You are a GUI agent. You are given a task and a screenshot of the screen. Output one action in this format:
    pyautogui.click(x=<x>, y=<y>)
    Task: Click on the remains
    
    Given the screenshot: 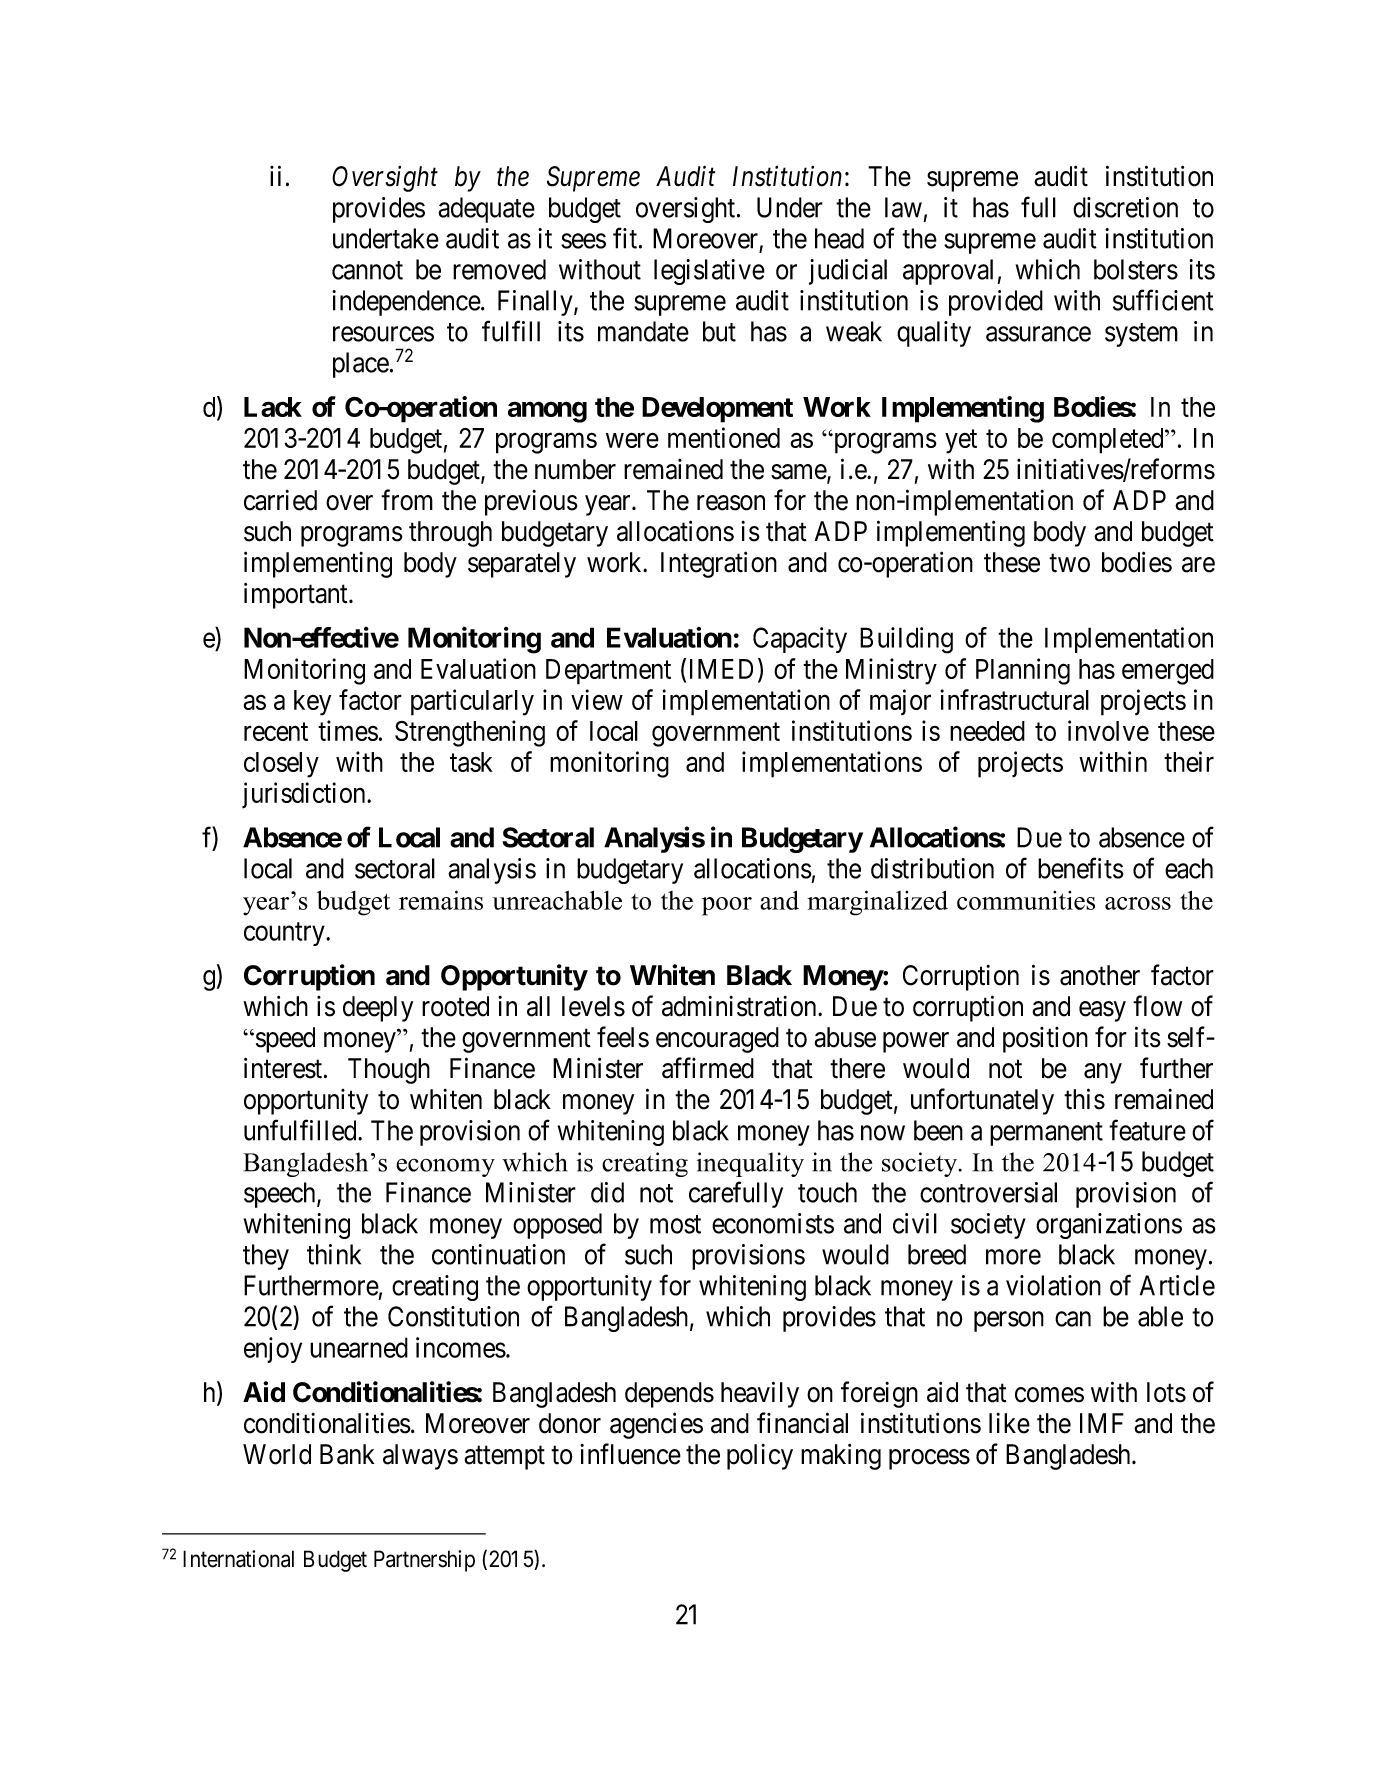 What is the action you would take?
    pyautogui.click(x=441, y=900)
